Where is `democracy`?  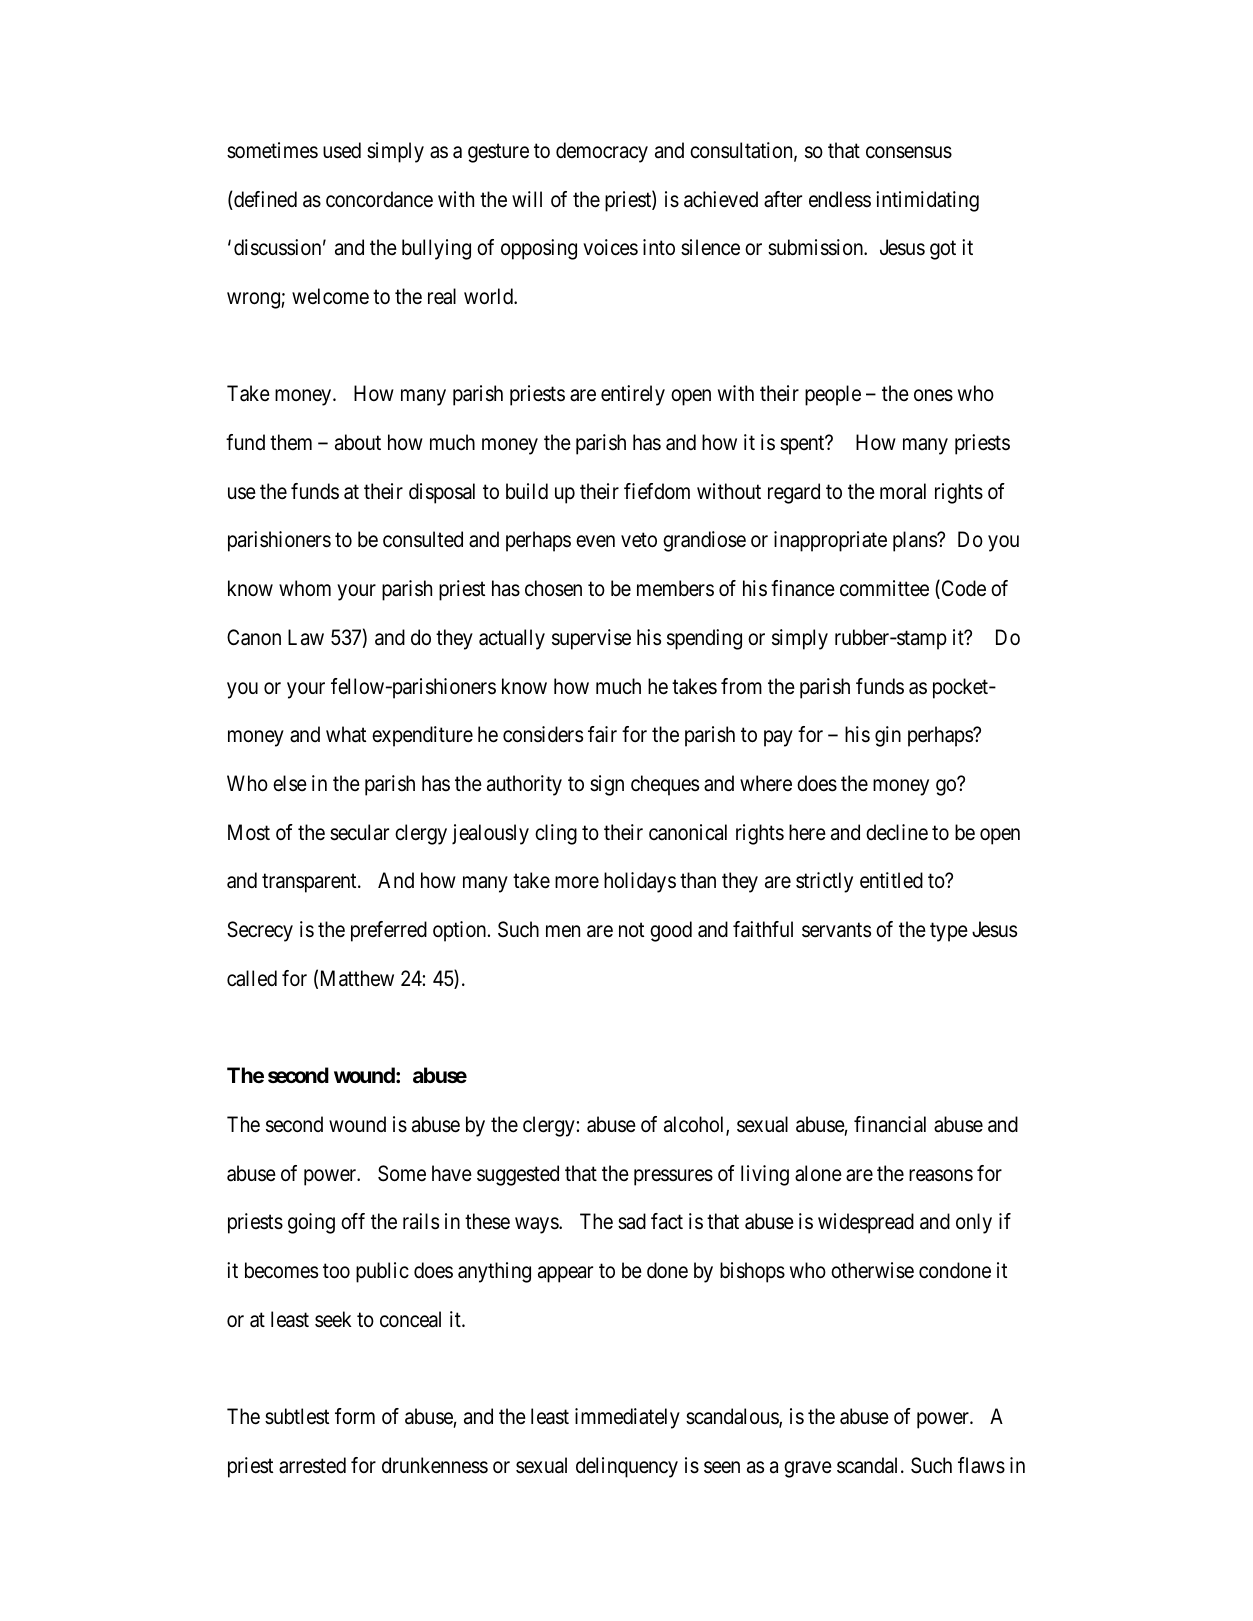 democracy is located at coordinates (602, 152).
